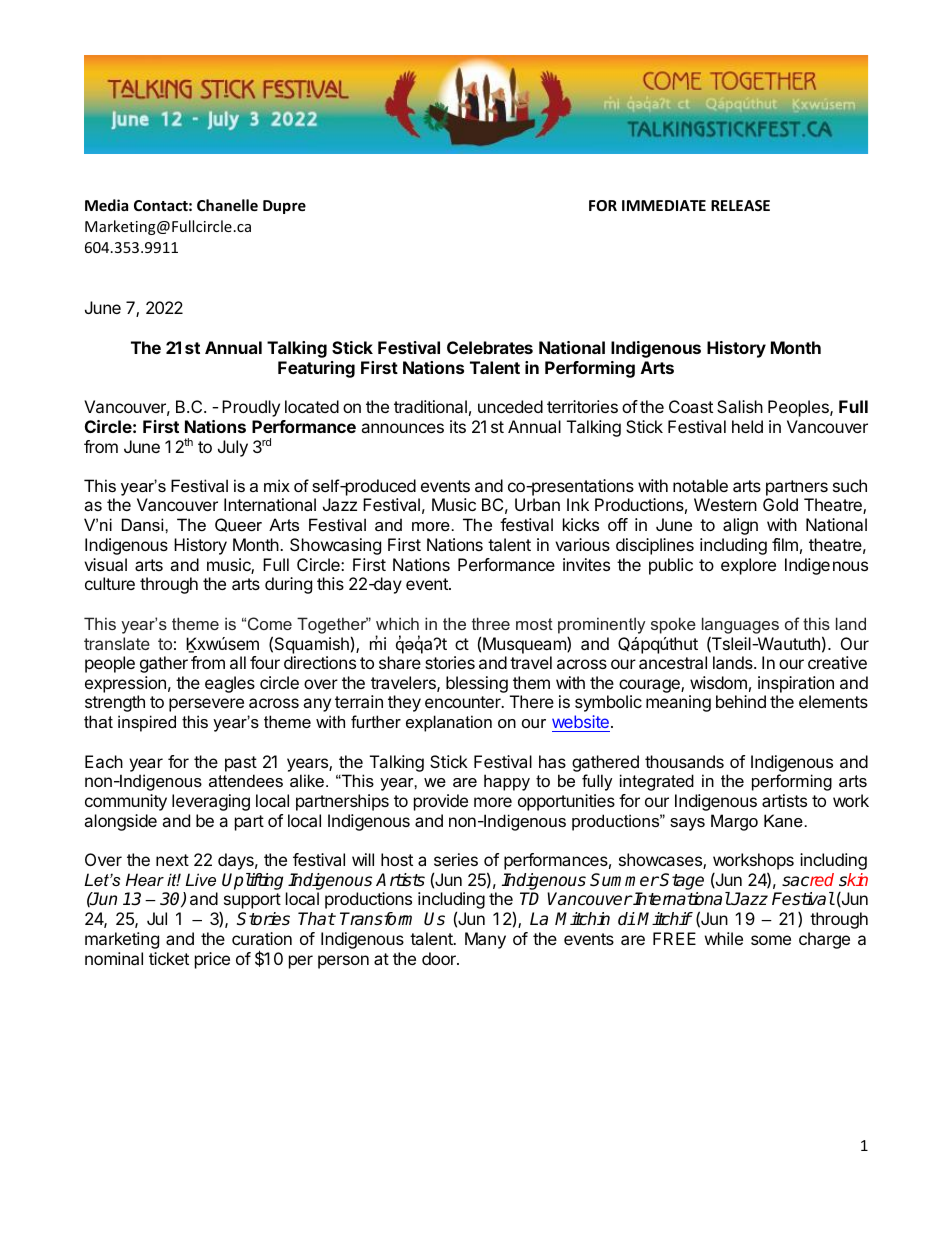 This screenshot has width=952, height=1233. Describe the element at coordinates (241, 764) in the screenshot. I see `past` at that location.
